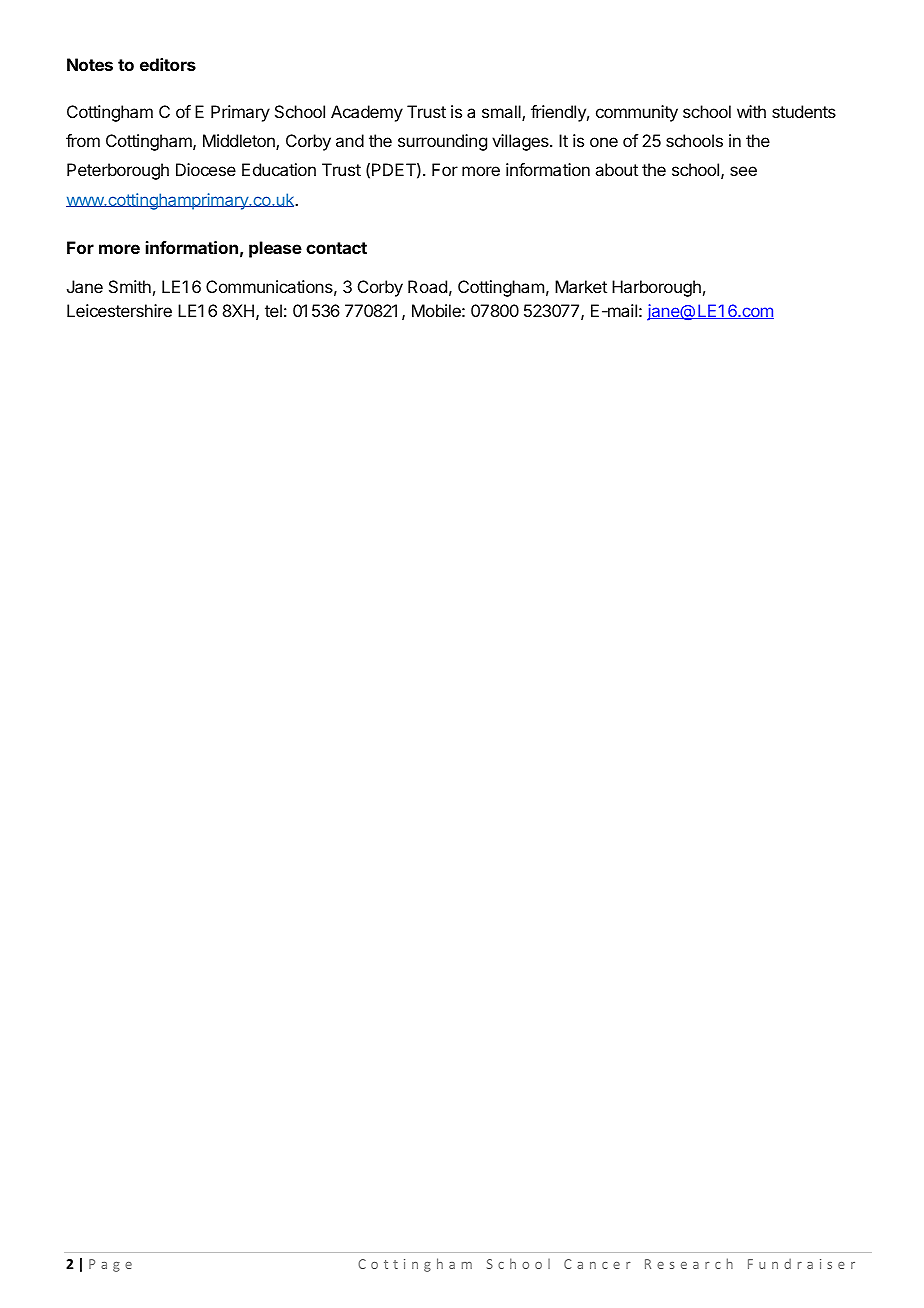 The height and width of the screenshot is (1308, 924). Describe the element at coordinates (168, 64) in the screenshot. I see `editors` at that location.
